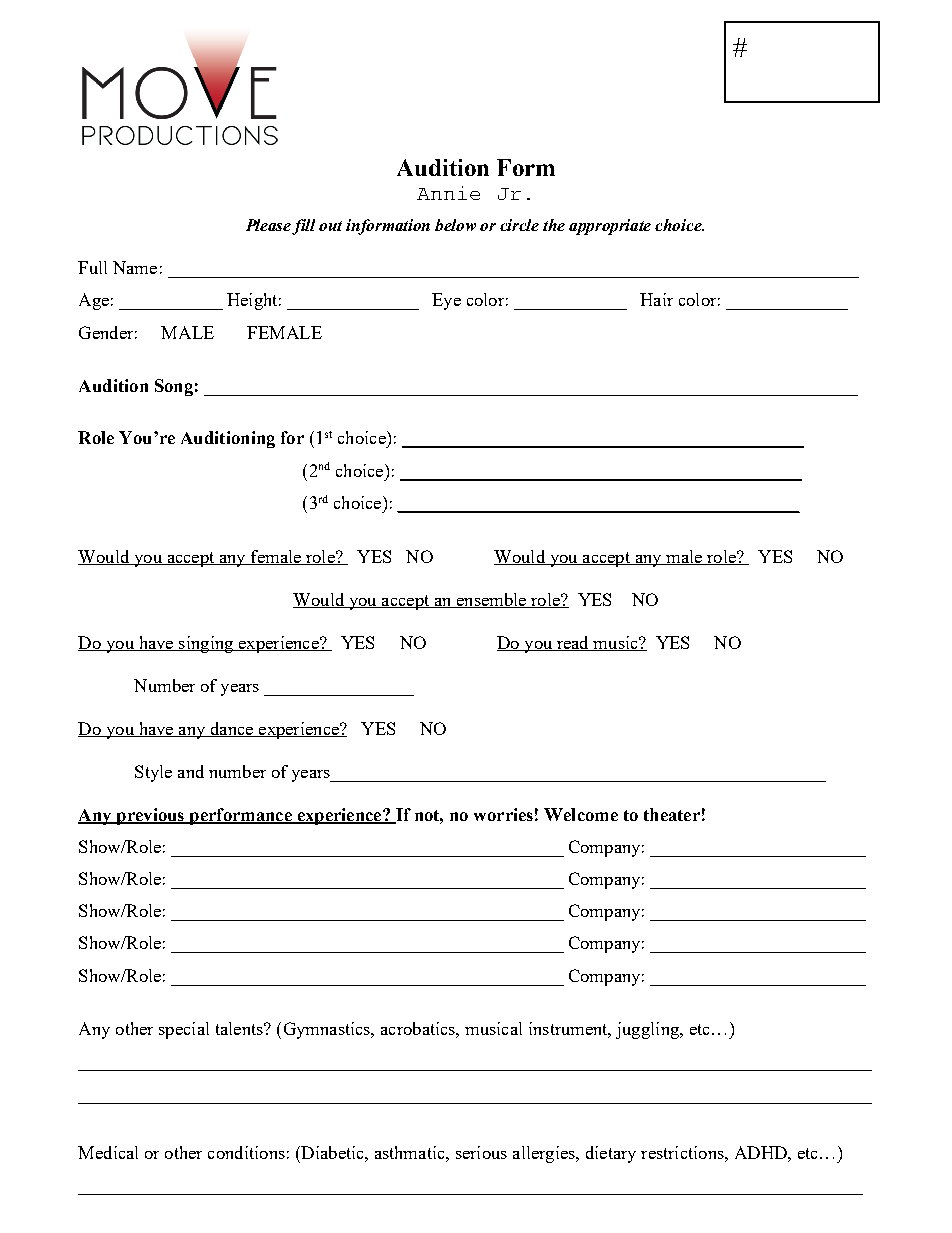  Describe the element at coordinates (206, 644) in the screenshot. I see `singing` at that location.
